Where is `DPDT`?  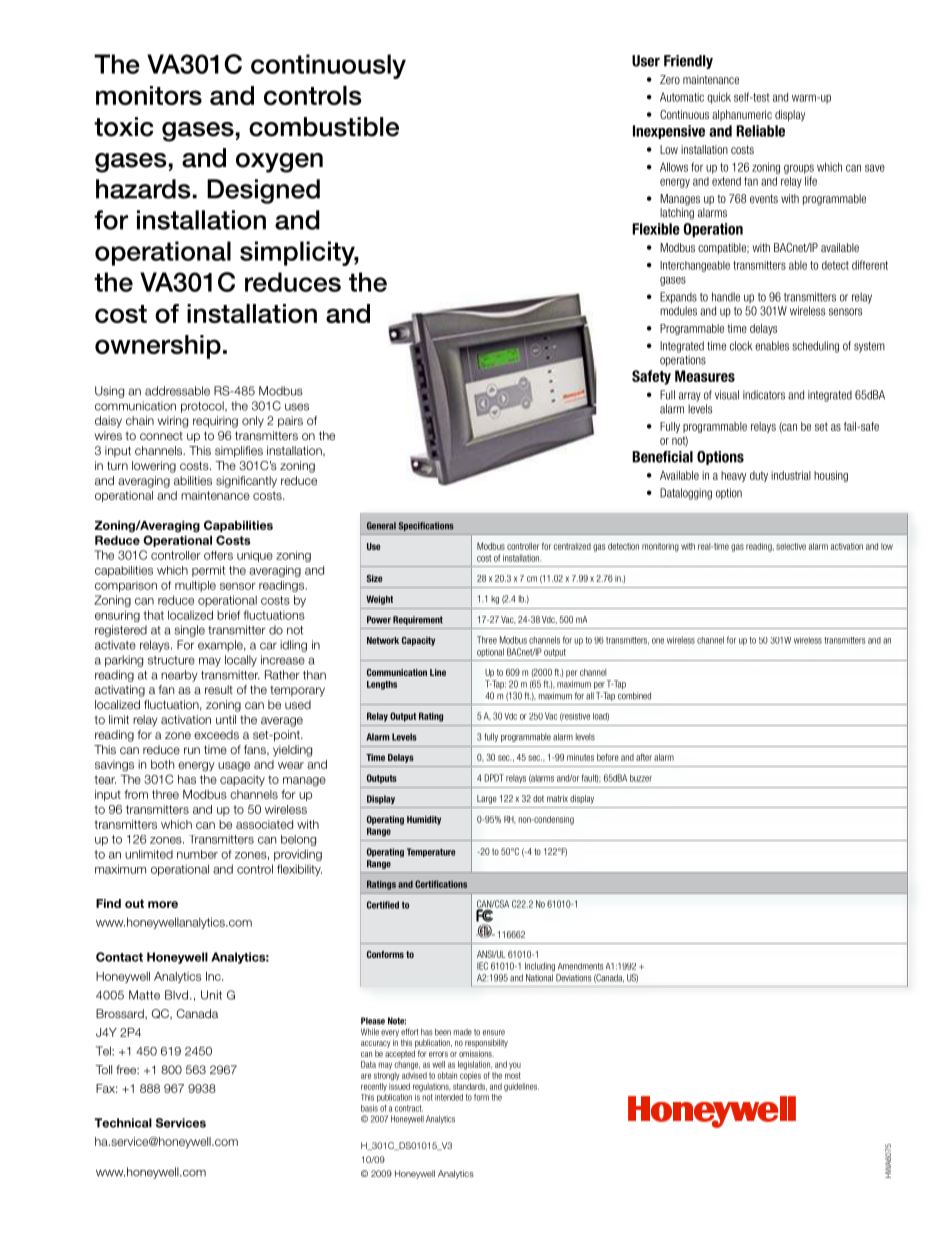 DPDT is located at coordinates (494, 778).
